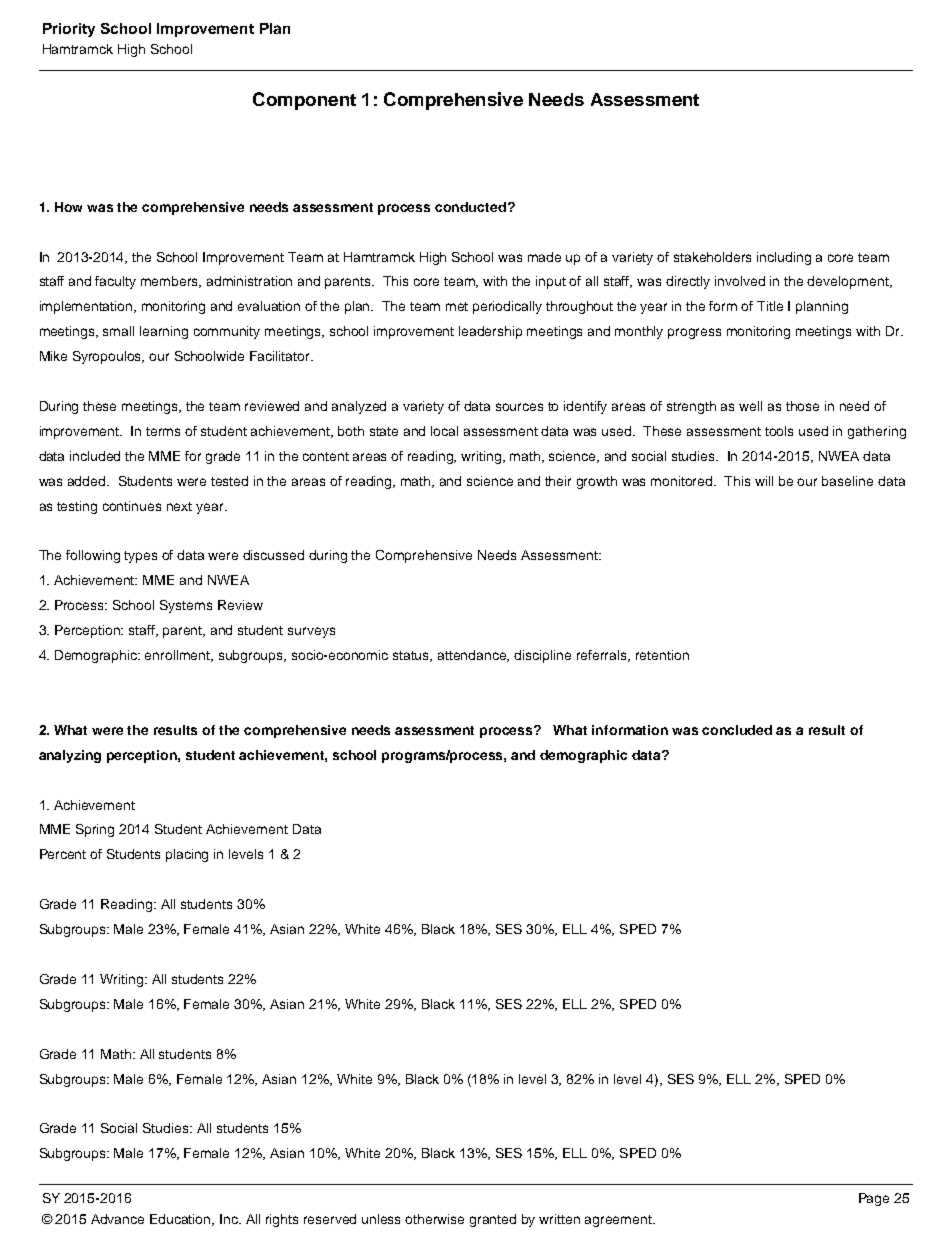 This document has width=952, height=1233. I want to click on retention, so click(662, 655).
